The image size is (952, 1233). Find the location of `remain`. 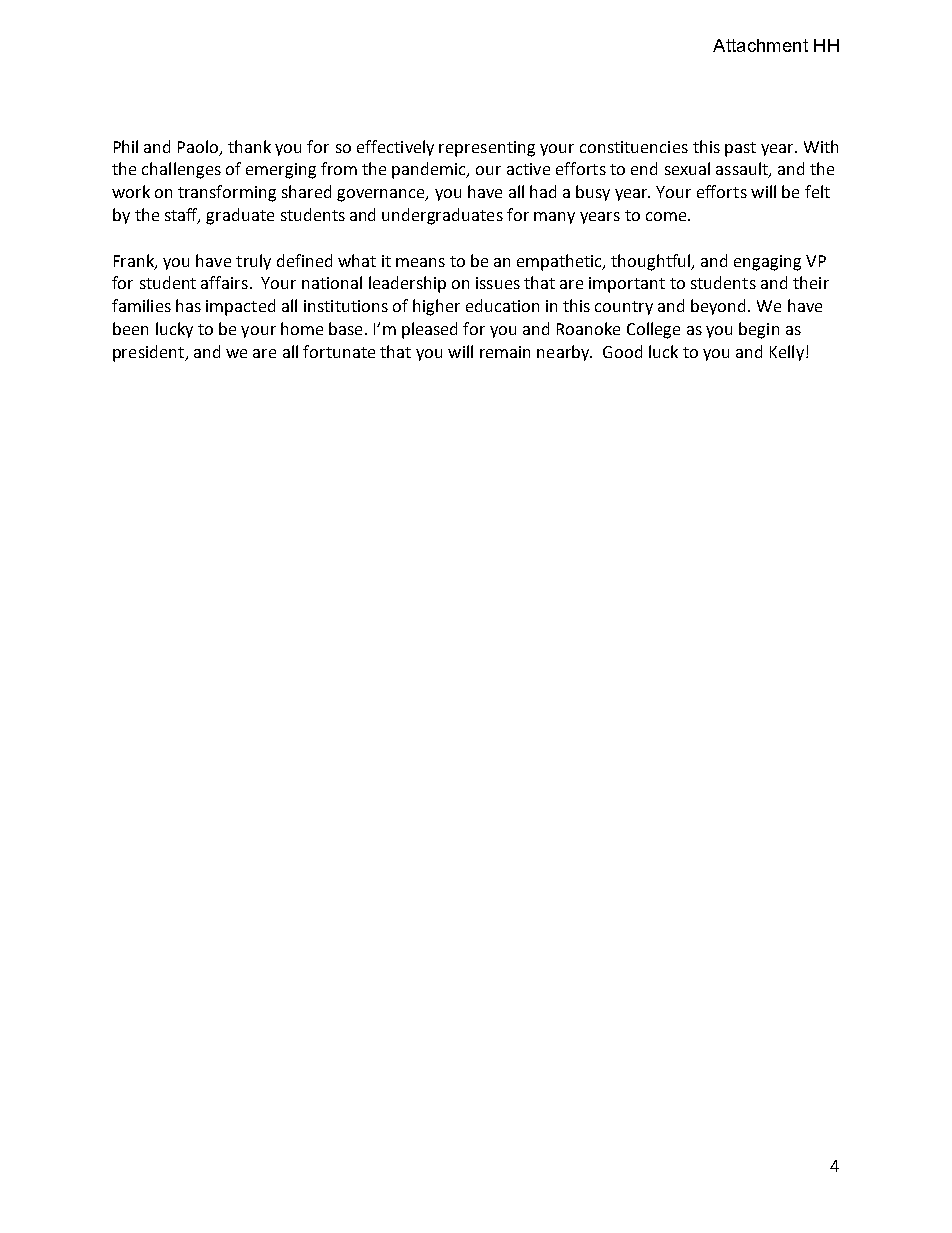

remain is located at coordinates (505, 352).
